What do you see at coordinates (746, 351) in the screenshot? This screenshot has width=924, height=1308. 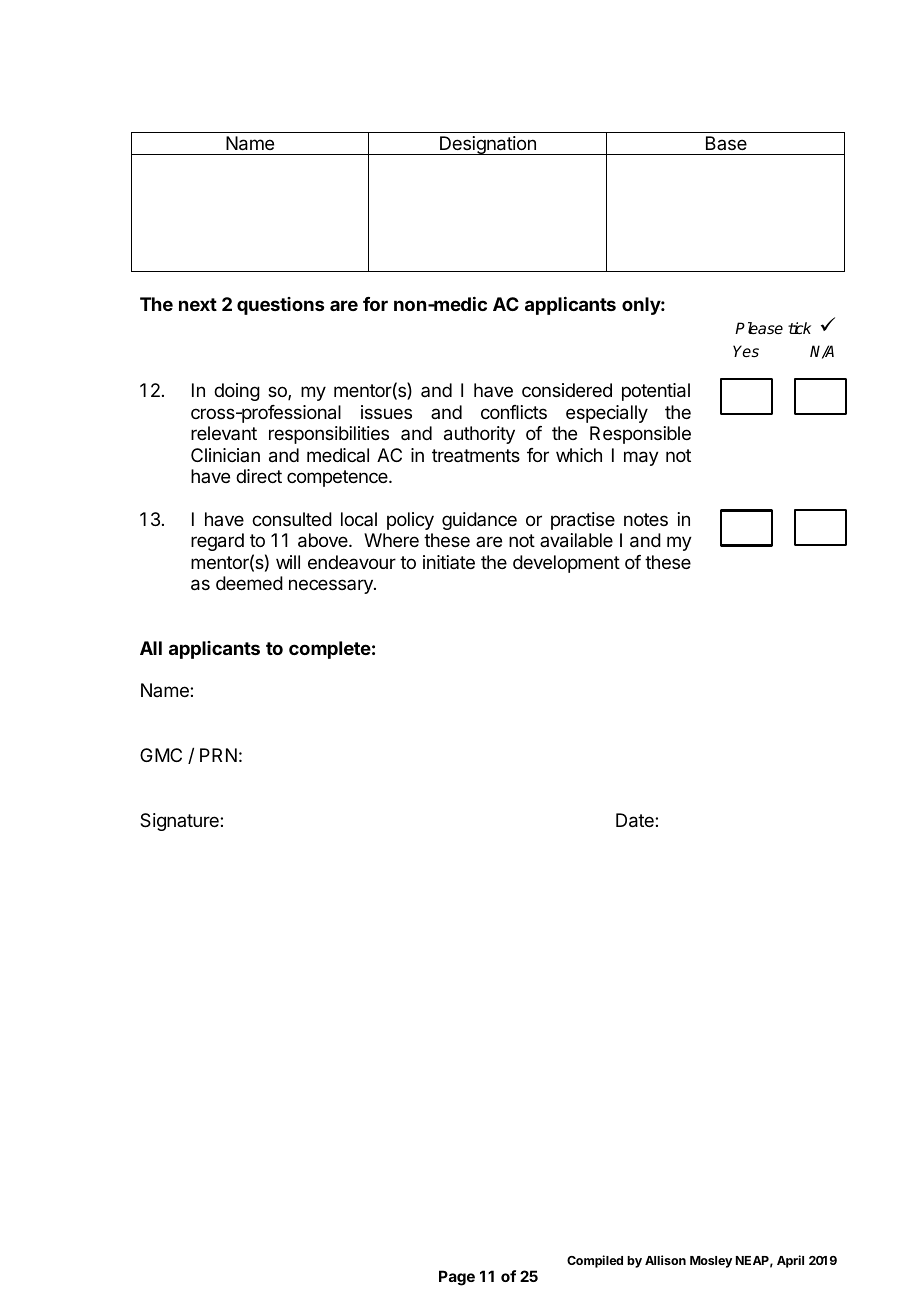 I see `Yes` at bounding box center [746, 351].
